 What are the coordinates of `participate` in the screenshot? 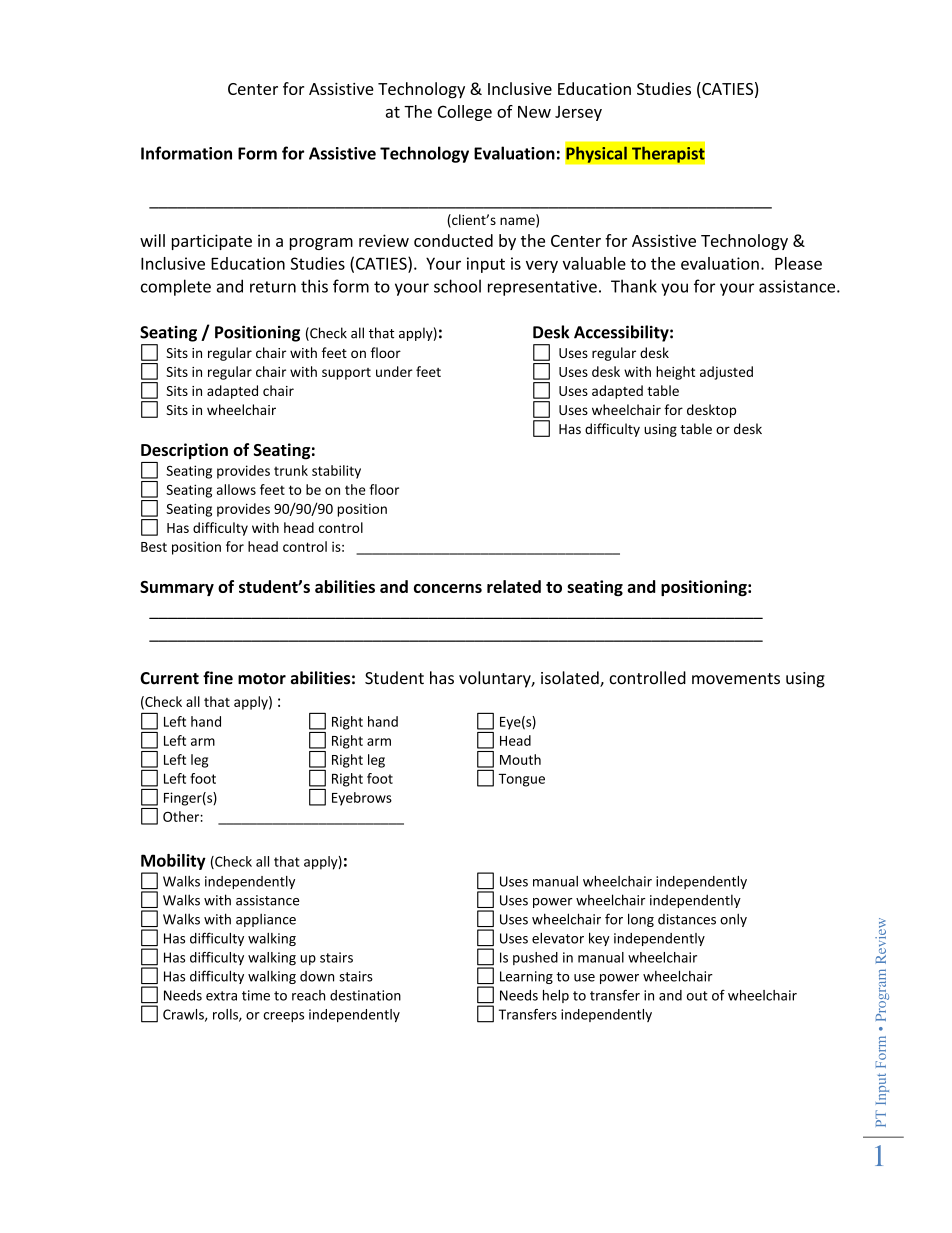 It's located at (212, 242).
